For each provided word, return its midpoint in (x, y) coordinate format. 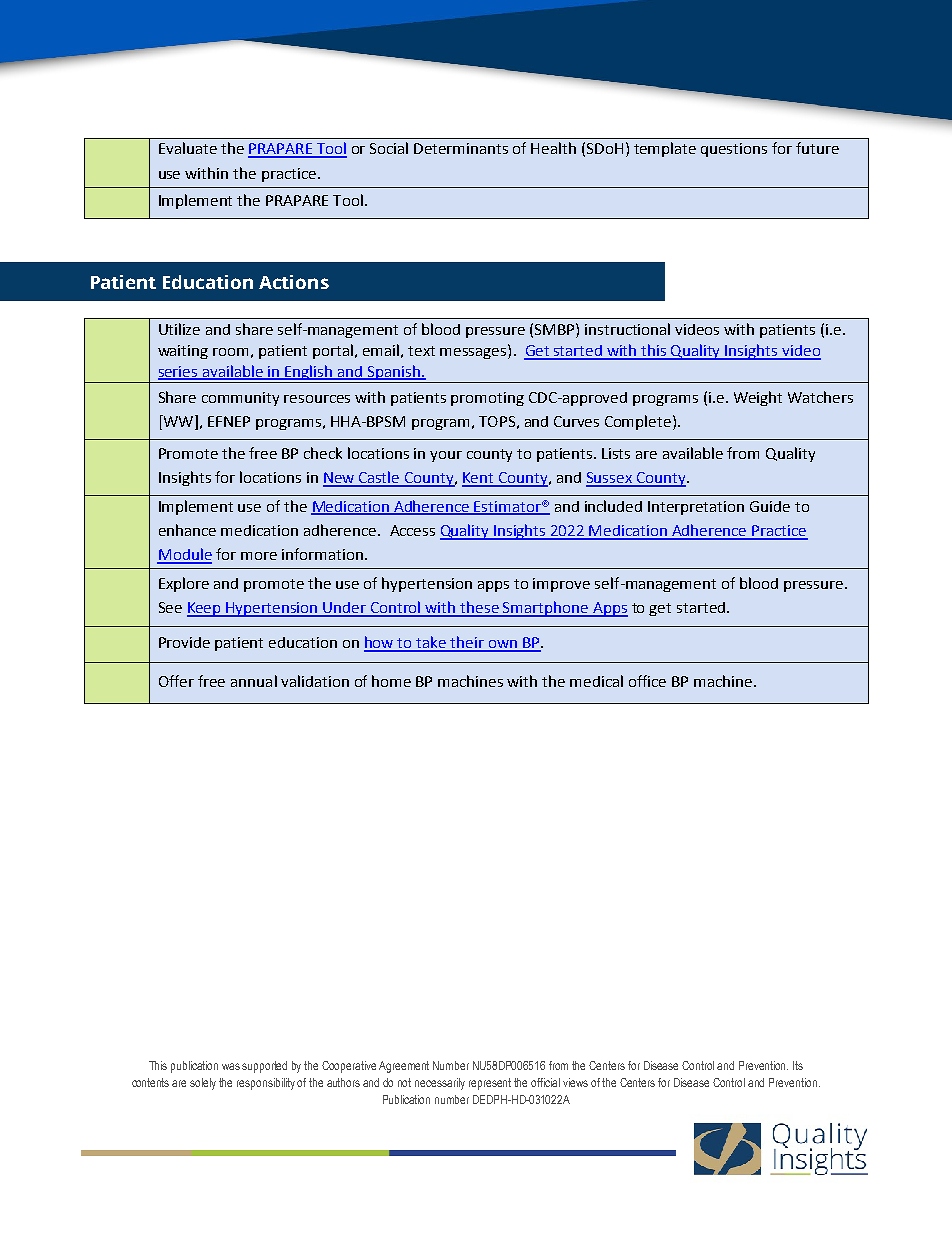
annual (254, 681)
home (391, 681)
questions (734, 150)
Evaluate (188, 148)
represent (490, 1084)
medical (596, 681)
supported (264, 1067)
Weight (758, 398)
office (647, 681)
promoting (487, 399)
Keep (205, 609)
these (480, 608)
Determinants (461, 148)
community (240, 399)
